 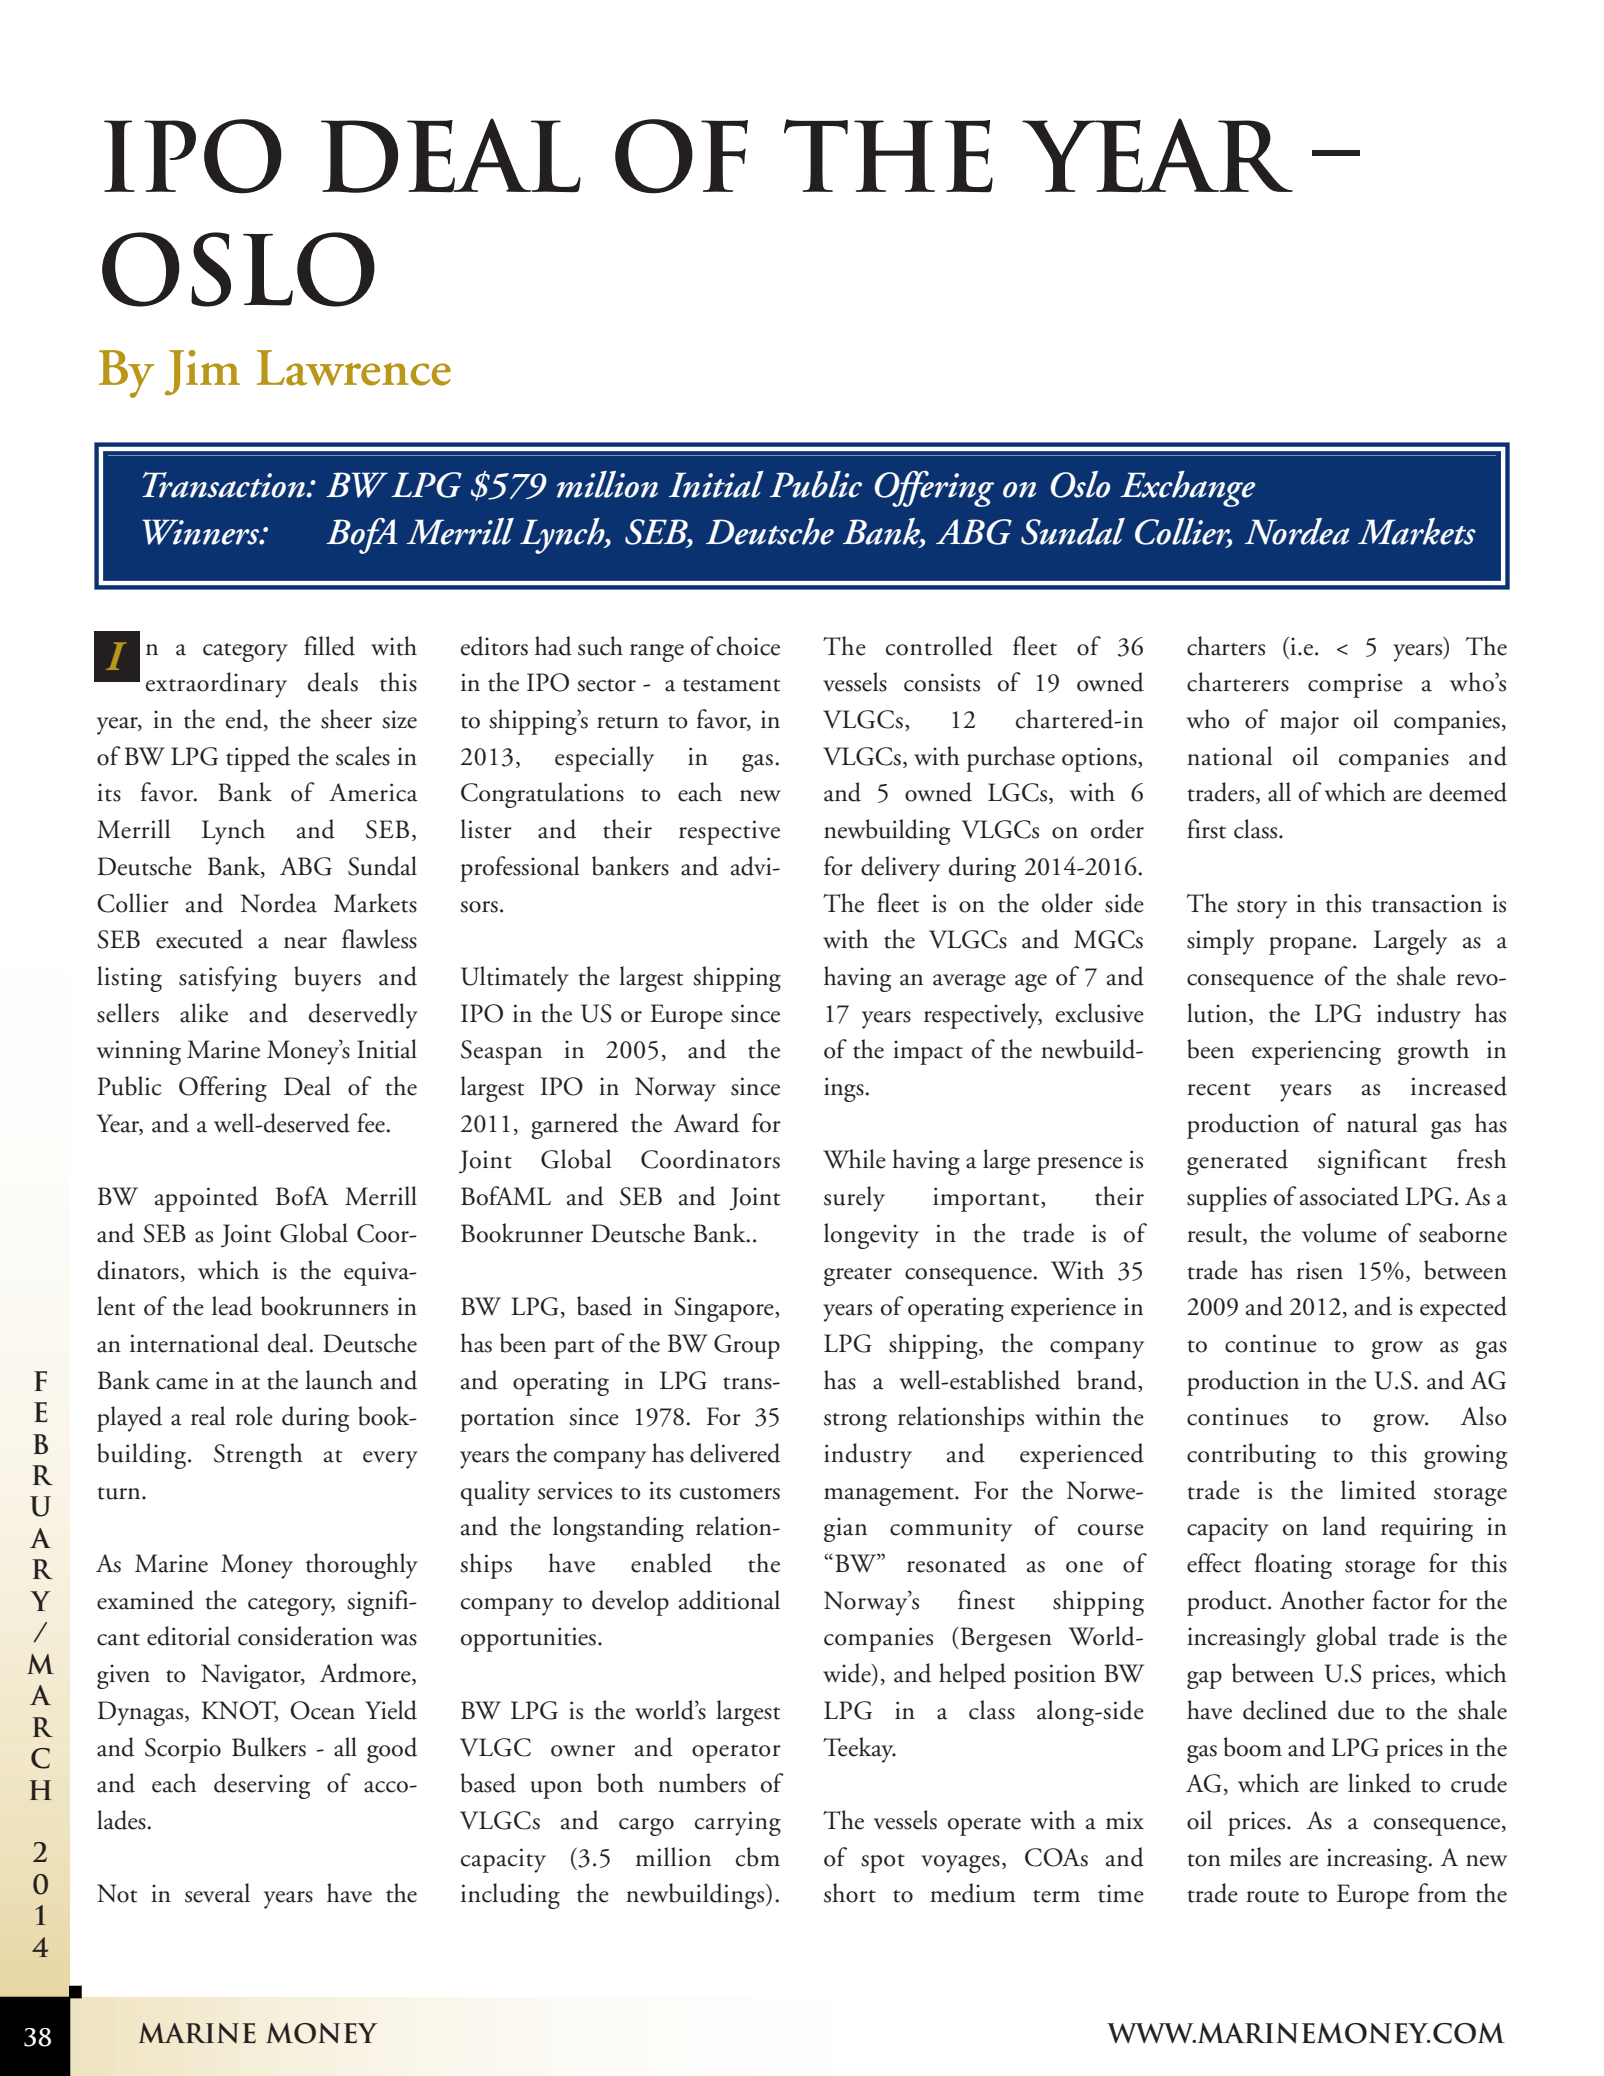 What do you see at coordinates (706, 1123) in the screenshot?
I see `Award` at bounding box center [706, 1123].
